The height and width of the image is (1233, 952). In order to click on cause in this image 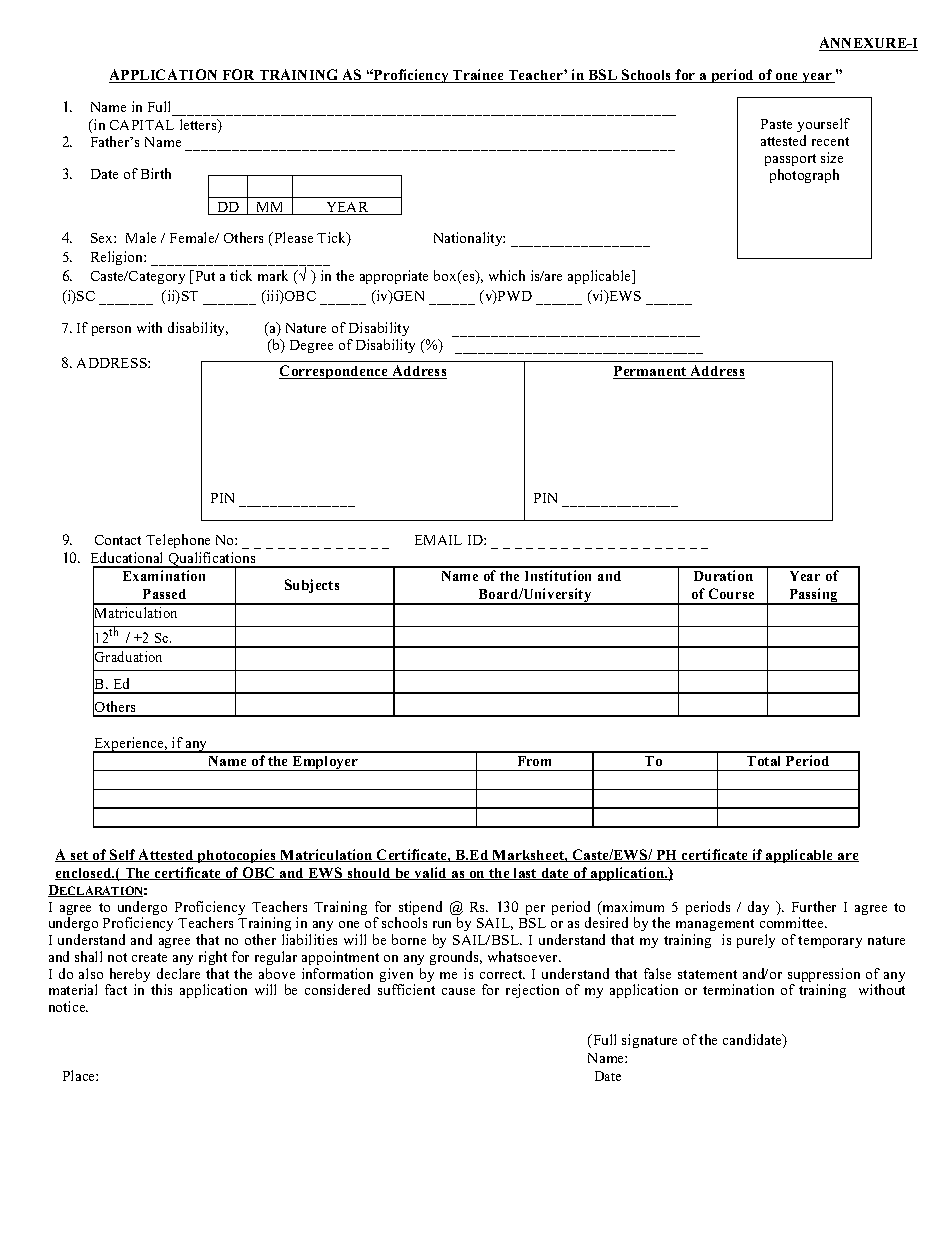, I will do `click(458, 991)`.
